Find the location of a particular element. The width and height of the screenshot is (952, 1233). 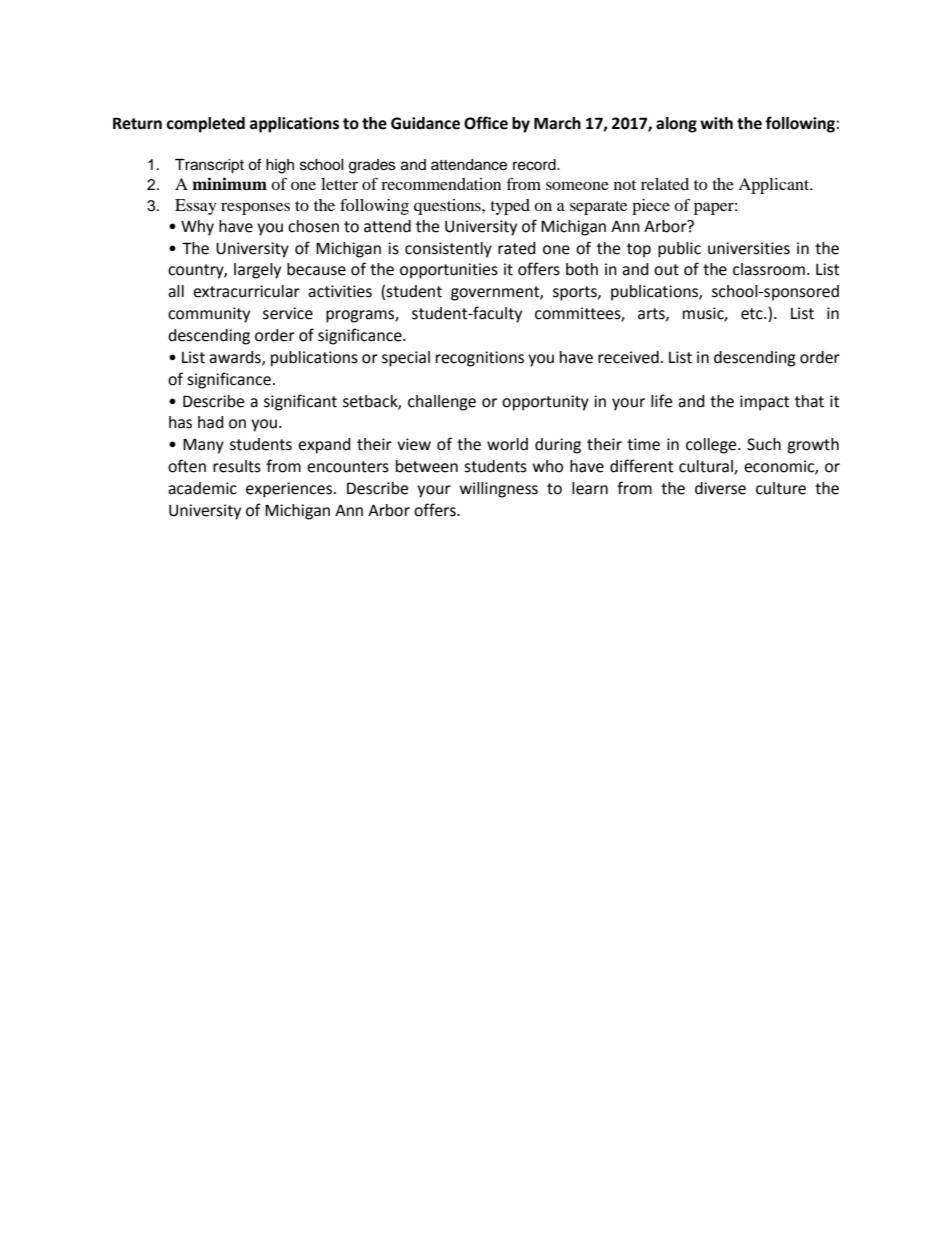

community is located at coordinates (209, 315).
